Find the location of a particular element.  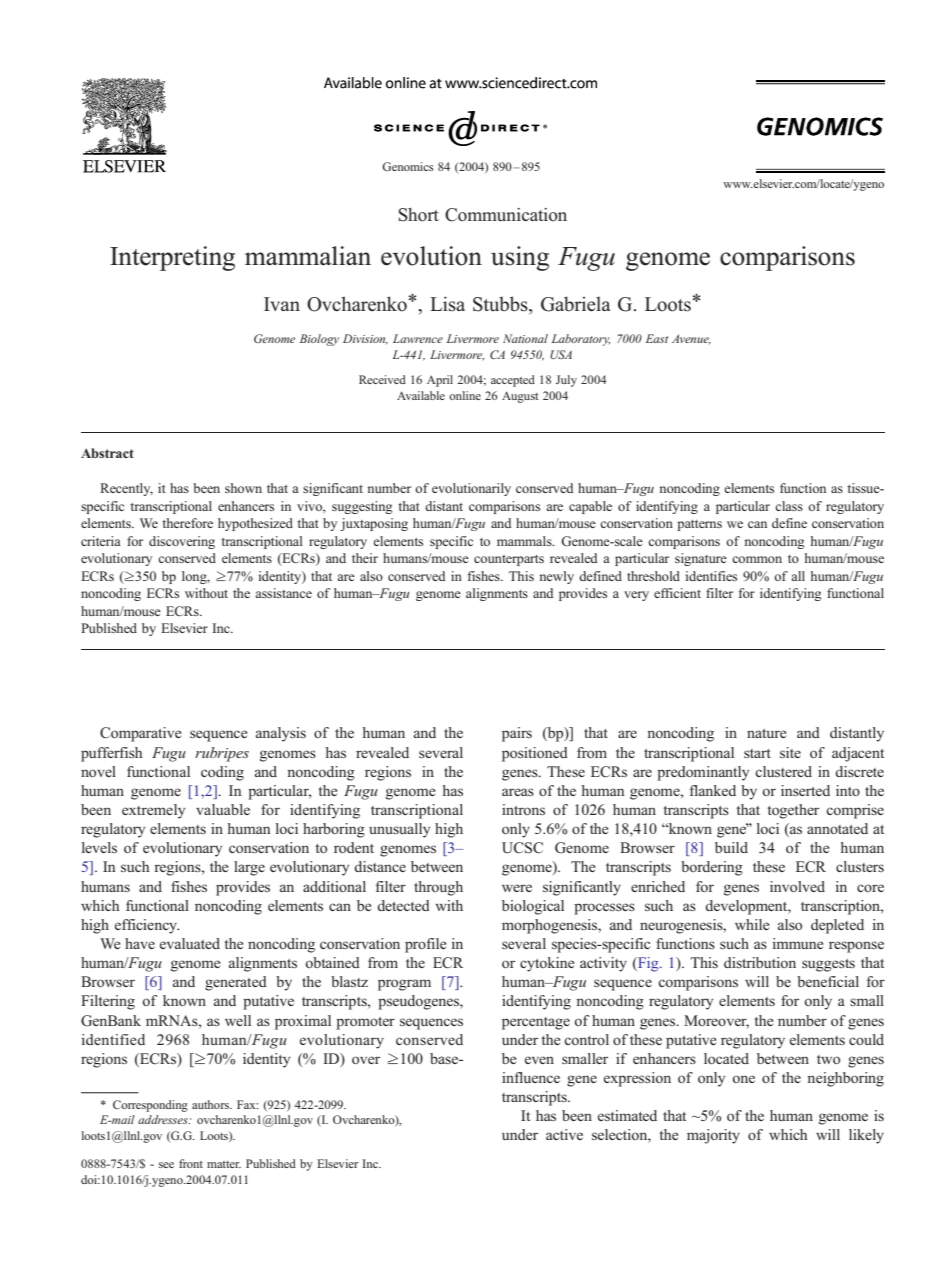

positioned is located at coordinates (535, 754).
